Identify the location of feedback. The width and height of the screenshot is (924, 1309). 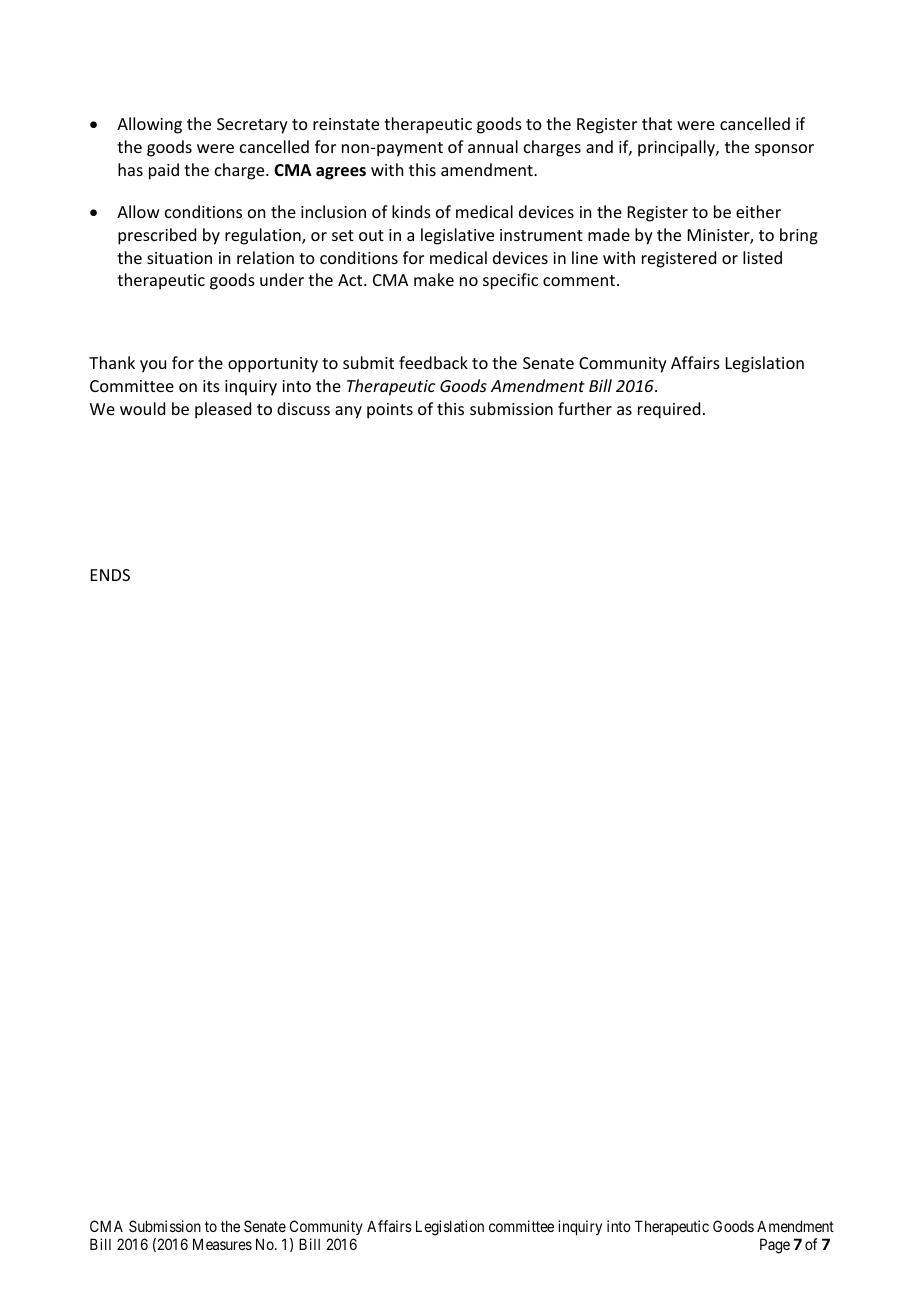
(433, 362).
